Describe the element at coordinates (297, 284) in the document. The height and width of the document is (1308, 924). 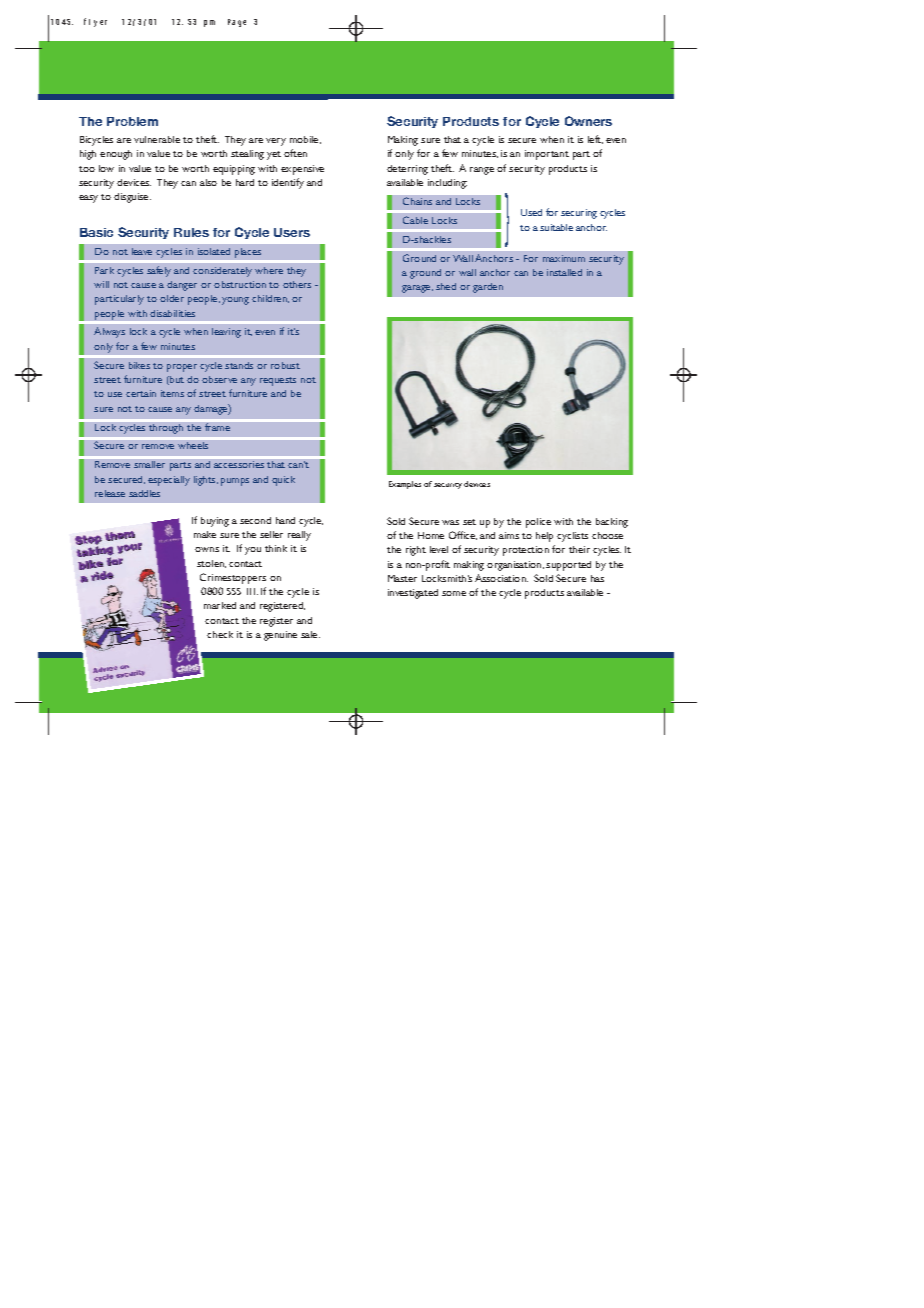
I see `others` at that location.
